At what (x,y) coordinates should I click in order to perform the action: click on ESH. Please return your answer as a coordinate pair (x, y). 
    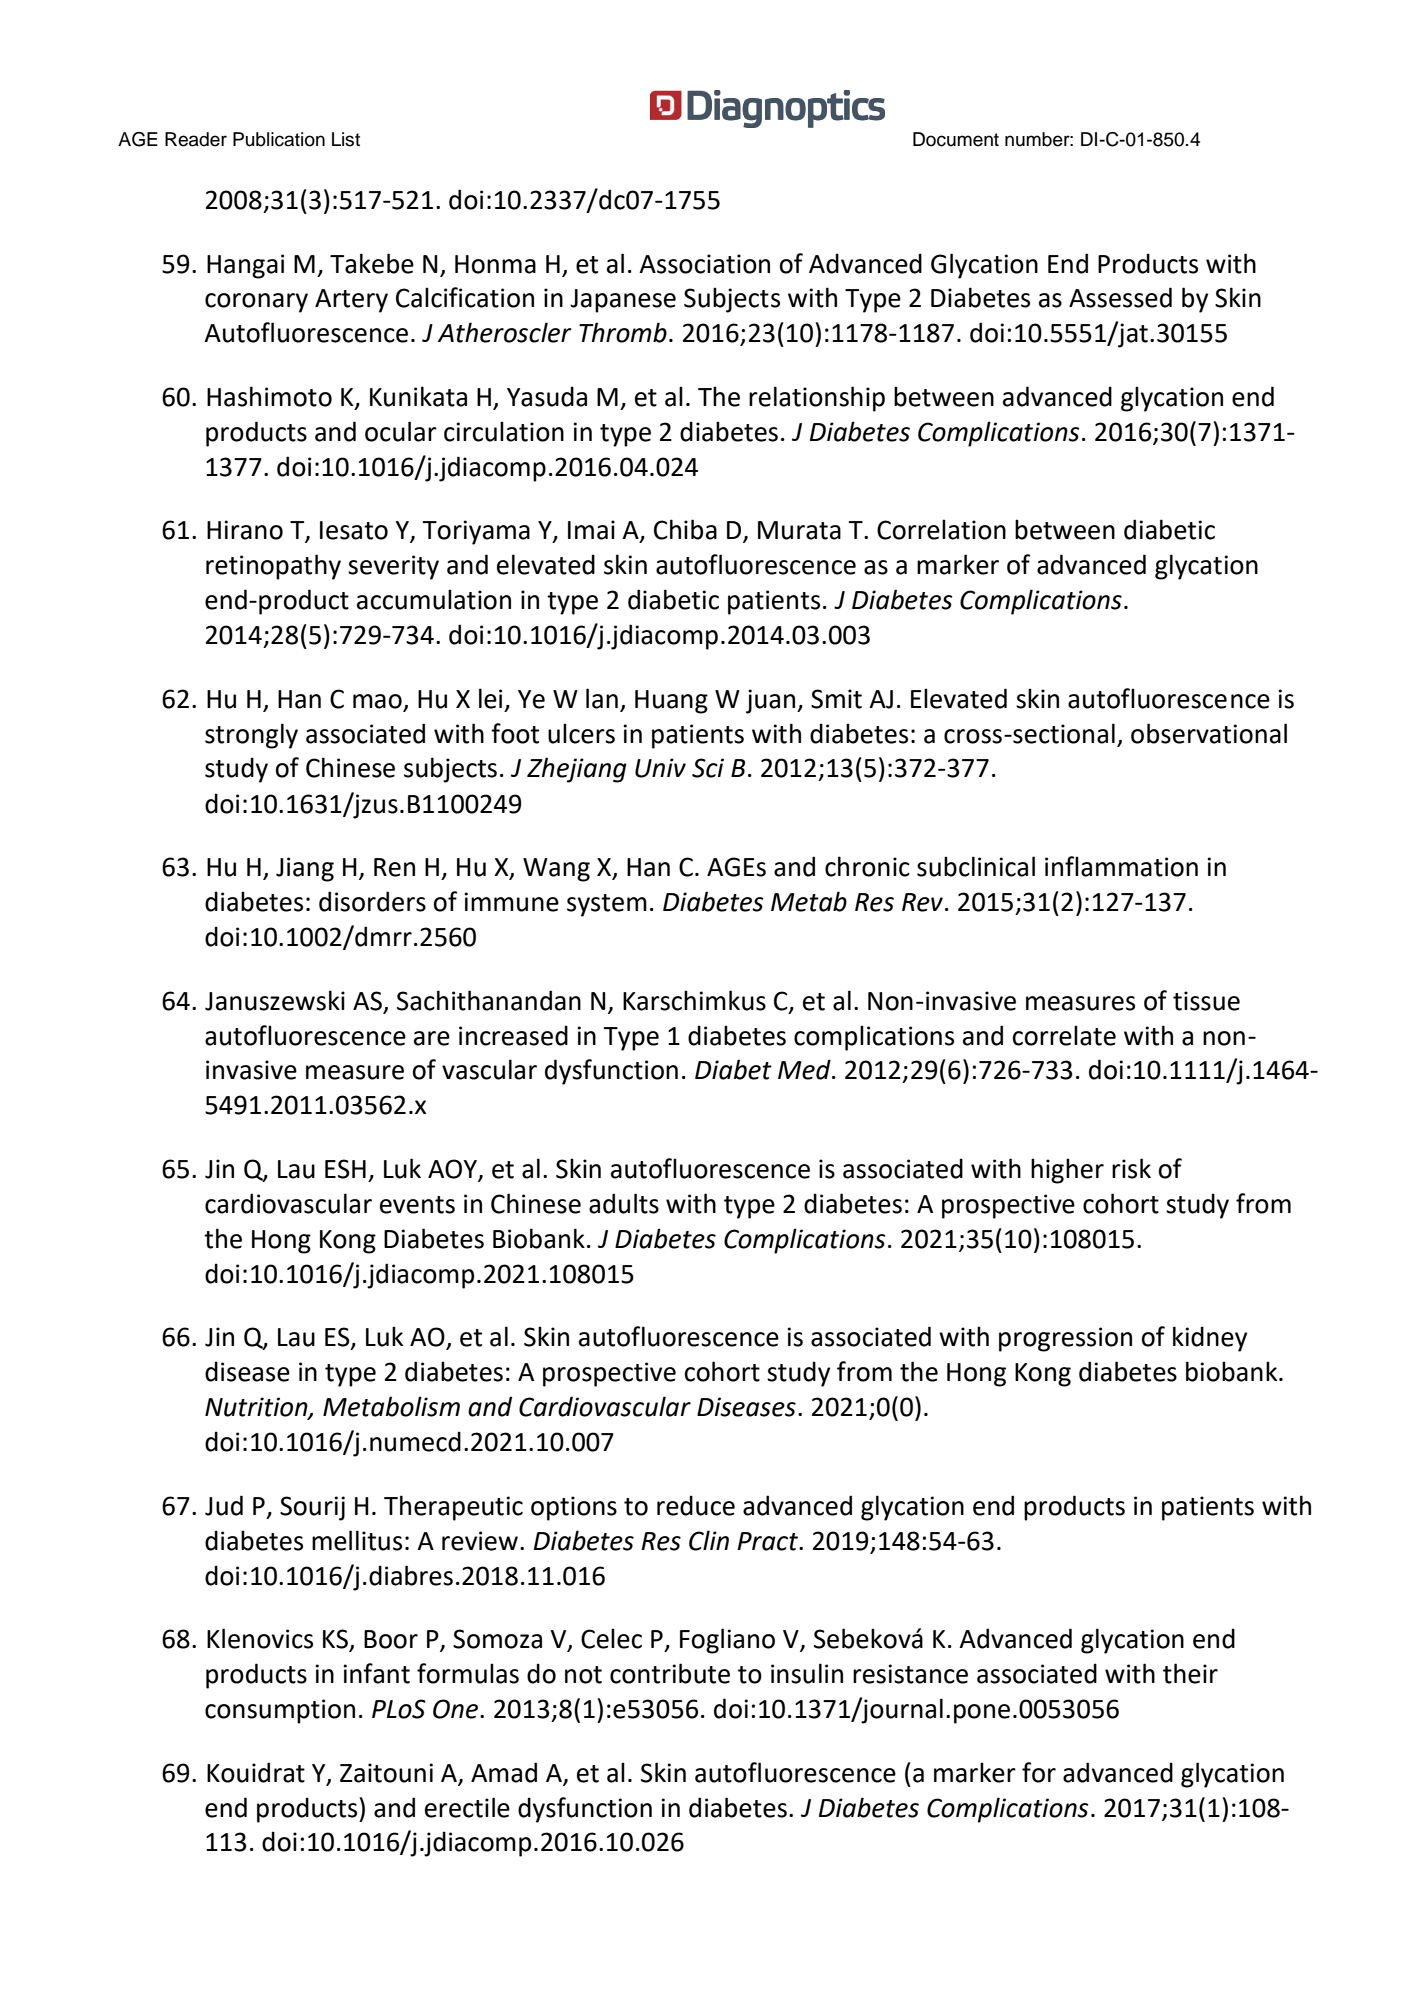
    Looking at the image, I should click on (345, 1169).
